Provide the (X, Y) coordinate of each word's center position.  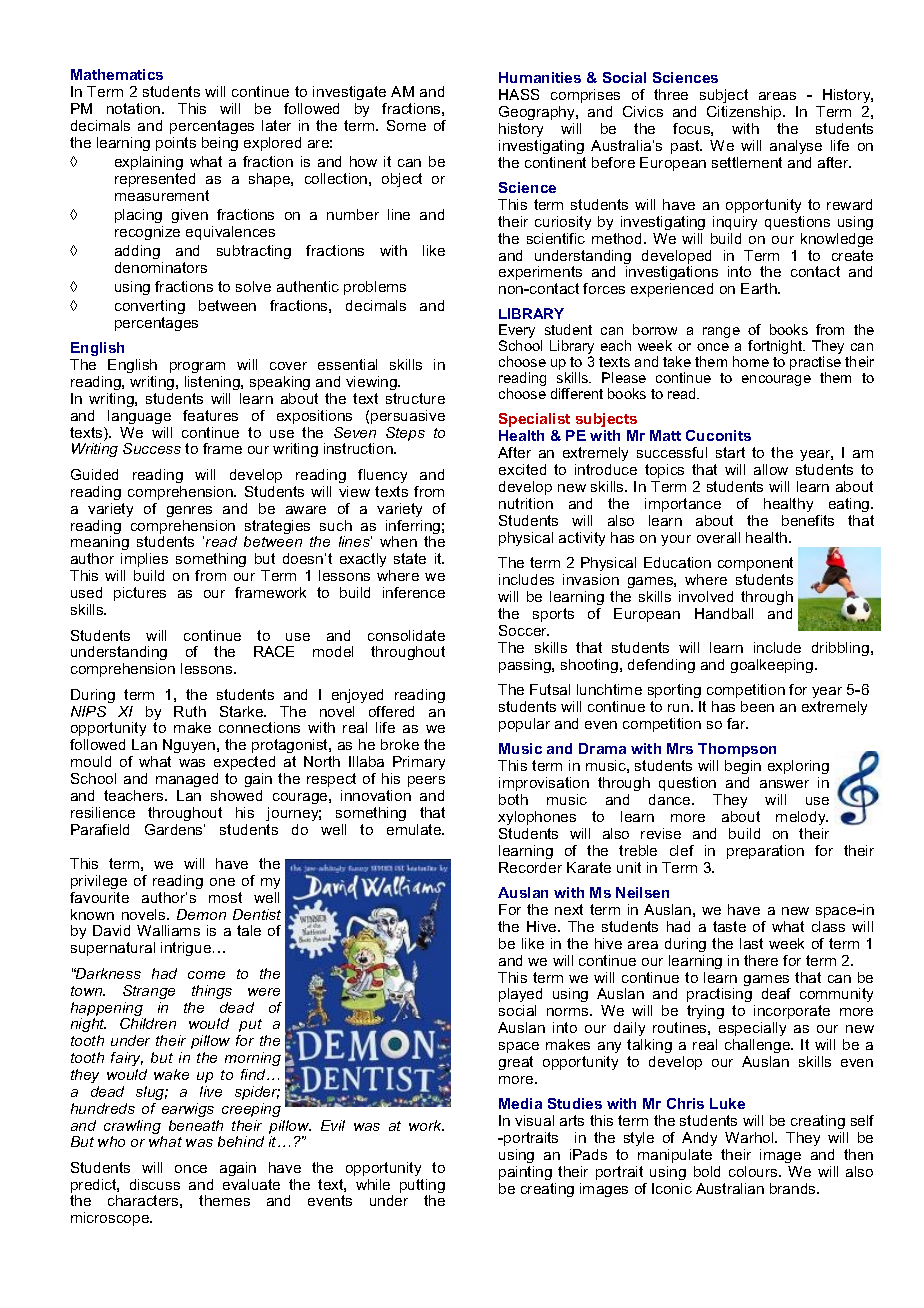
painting (525, 1173)
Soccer (524, 630)
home (751, 361)
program (197, 367)
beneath (196, 1125)
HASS (519, 94)
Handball (724, 613)
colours (754, 1171)
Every (517, 332)
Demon (201, 914)
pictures (140, 594)
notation (135, 108)
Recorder (530, 867)
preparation (765, 852)
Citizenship (745, 113)
